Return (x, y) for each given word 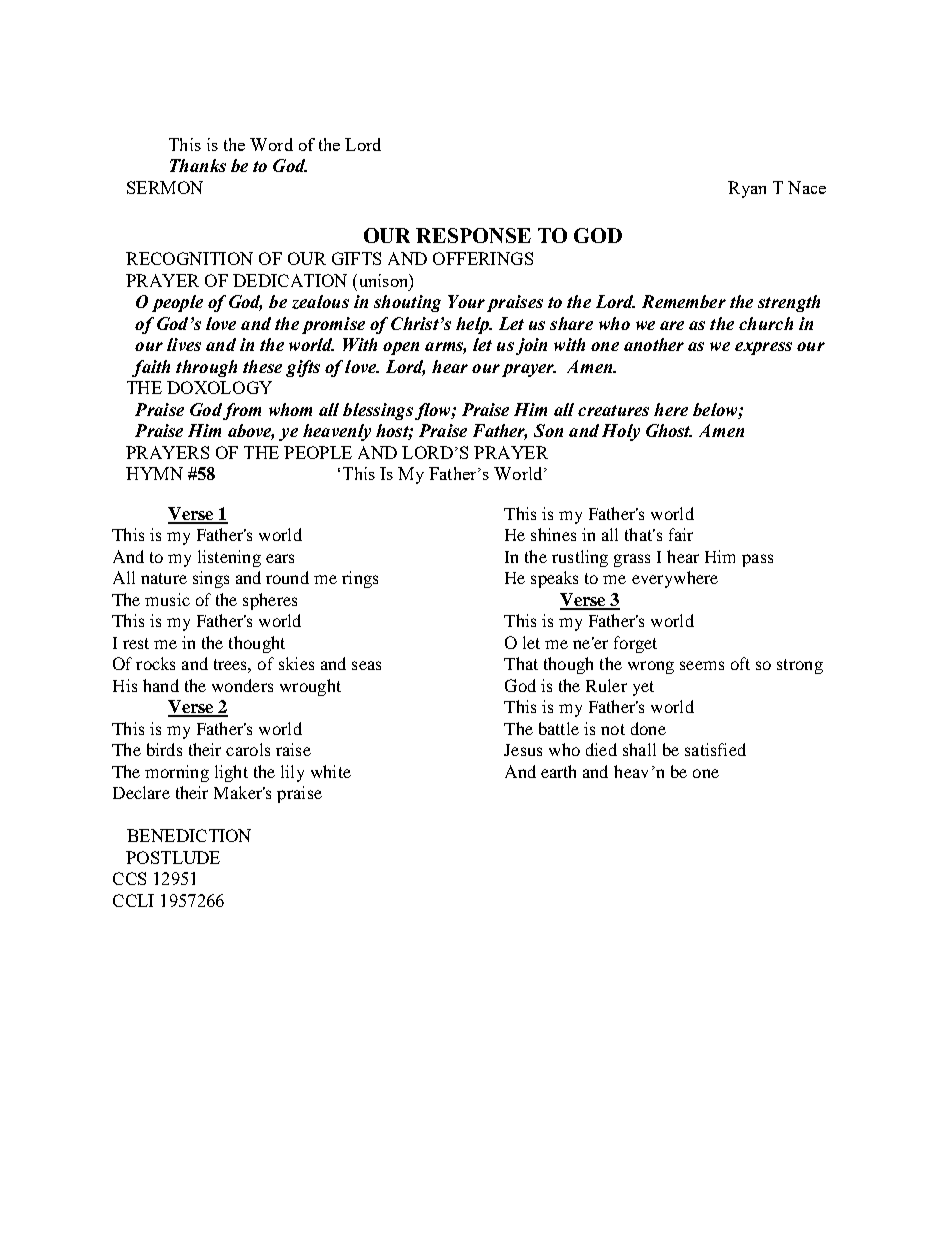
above (251, 432)
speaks (554, 579)
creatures (613, 410)
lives (184, 344)
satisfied (715, 749)
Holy (621, 432)
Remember (684, 301)
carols (248, 749)
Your (466, 301)
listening (229, 558)
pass (757, 560)
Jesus (523, 750)
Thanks (198, 165)
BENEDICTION (189, 835)
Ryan (747, 189)
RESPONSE (473, 235)
